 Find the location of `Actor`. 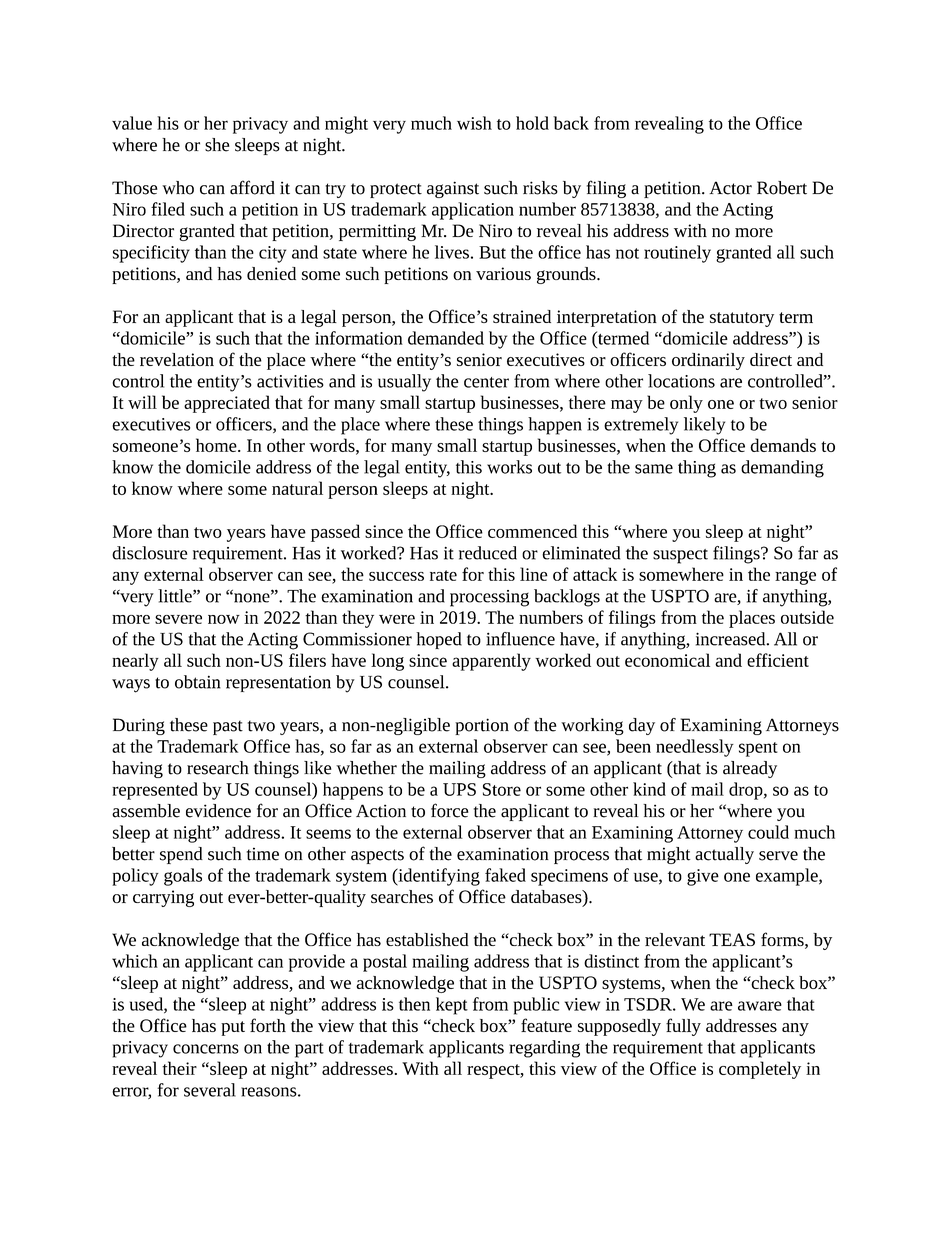

Actor is located at coordinates (730, 188).
